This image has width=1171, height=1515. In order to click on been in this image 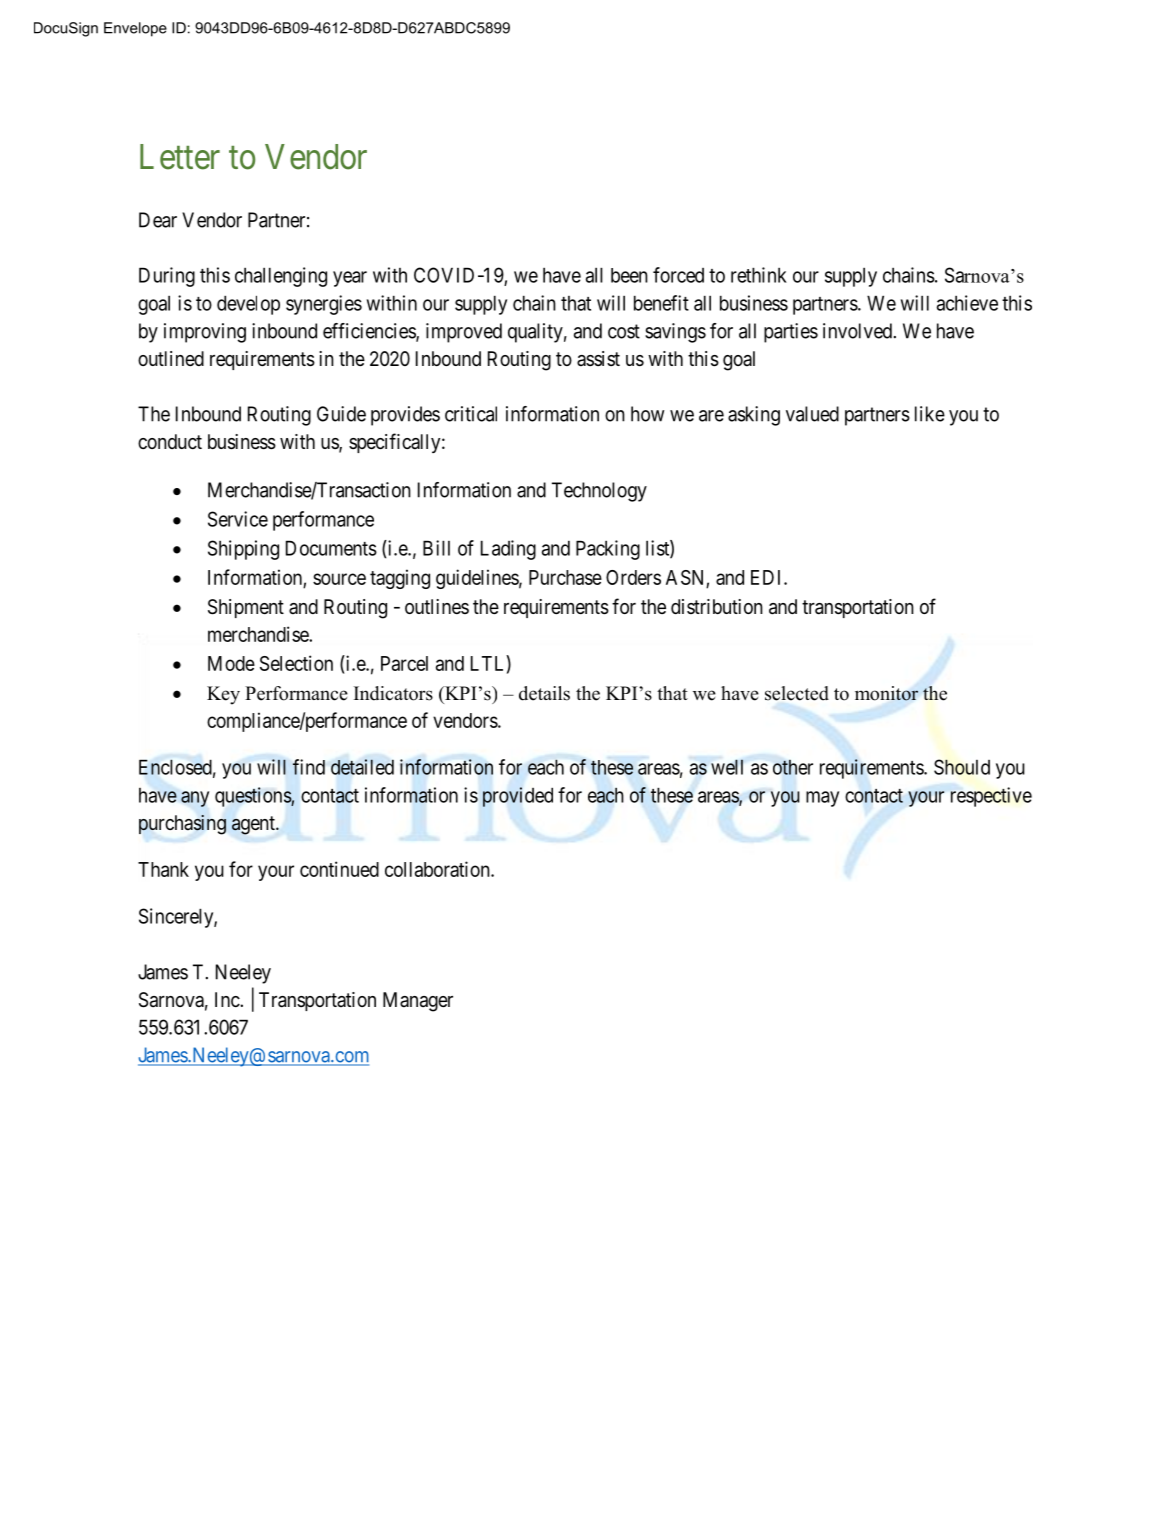, I will do `click(629, 275)`.
